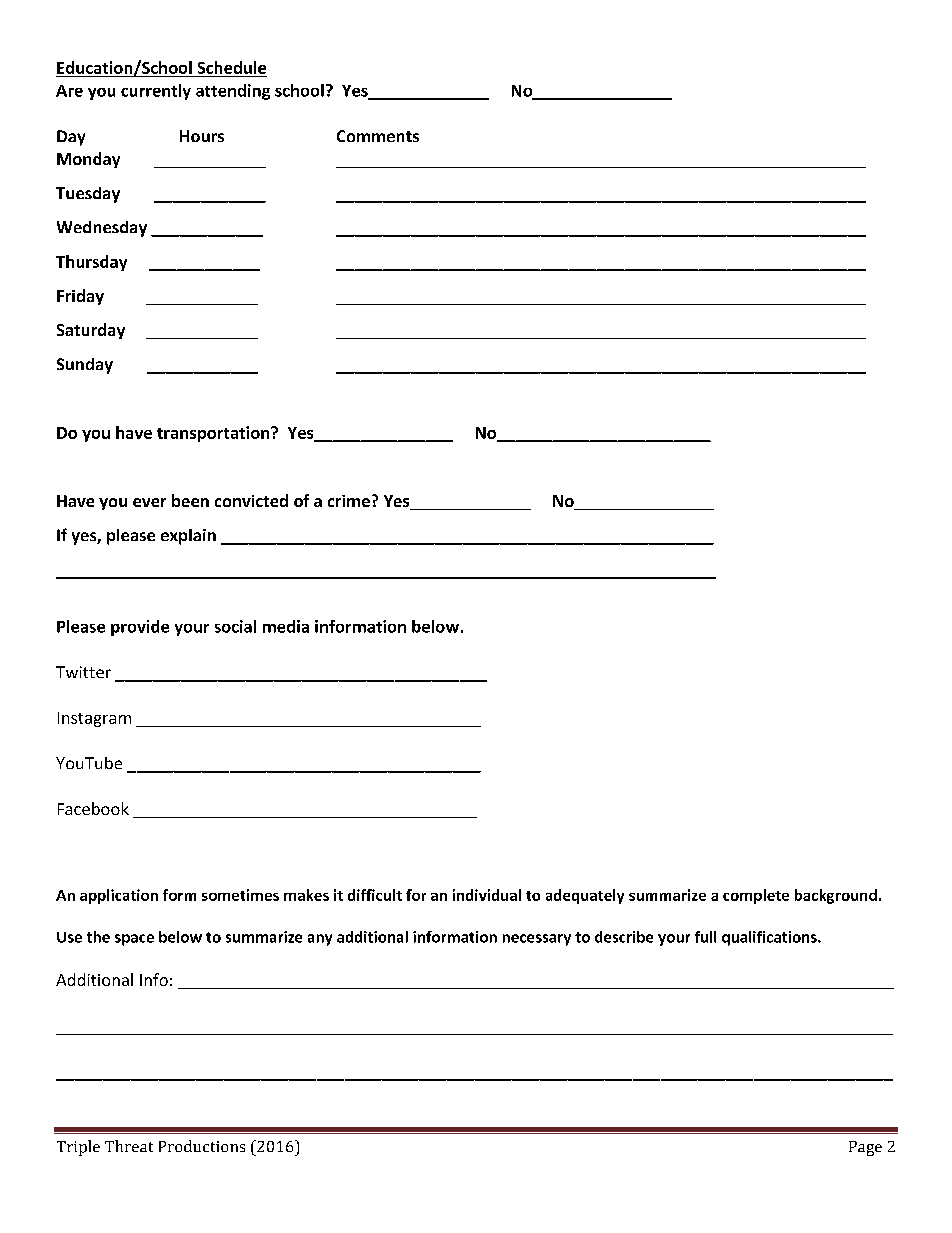 The height and width of the page is (1233, 952). Describe the element at coordinates (156, 92) in the page. I see `currently` at that location.
